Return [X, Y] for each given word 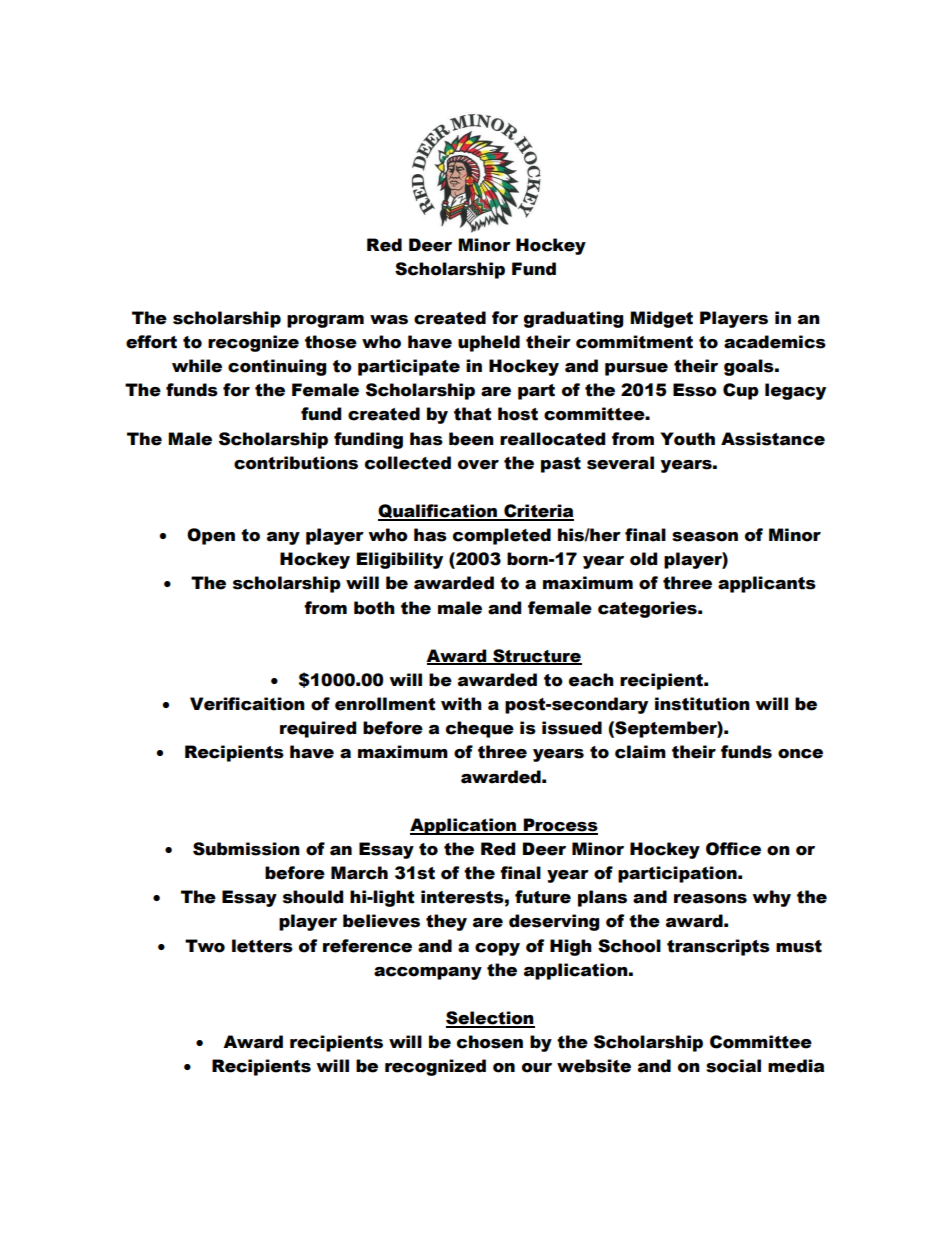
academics [775, 342]
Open [211, 536]
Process [559, 826]
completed [502, 536]
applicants [767, 584]
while [197, 366]
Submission [246, 849]
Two [205, 946]
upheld [489, 343]
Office [733, 849]
